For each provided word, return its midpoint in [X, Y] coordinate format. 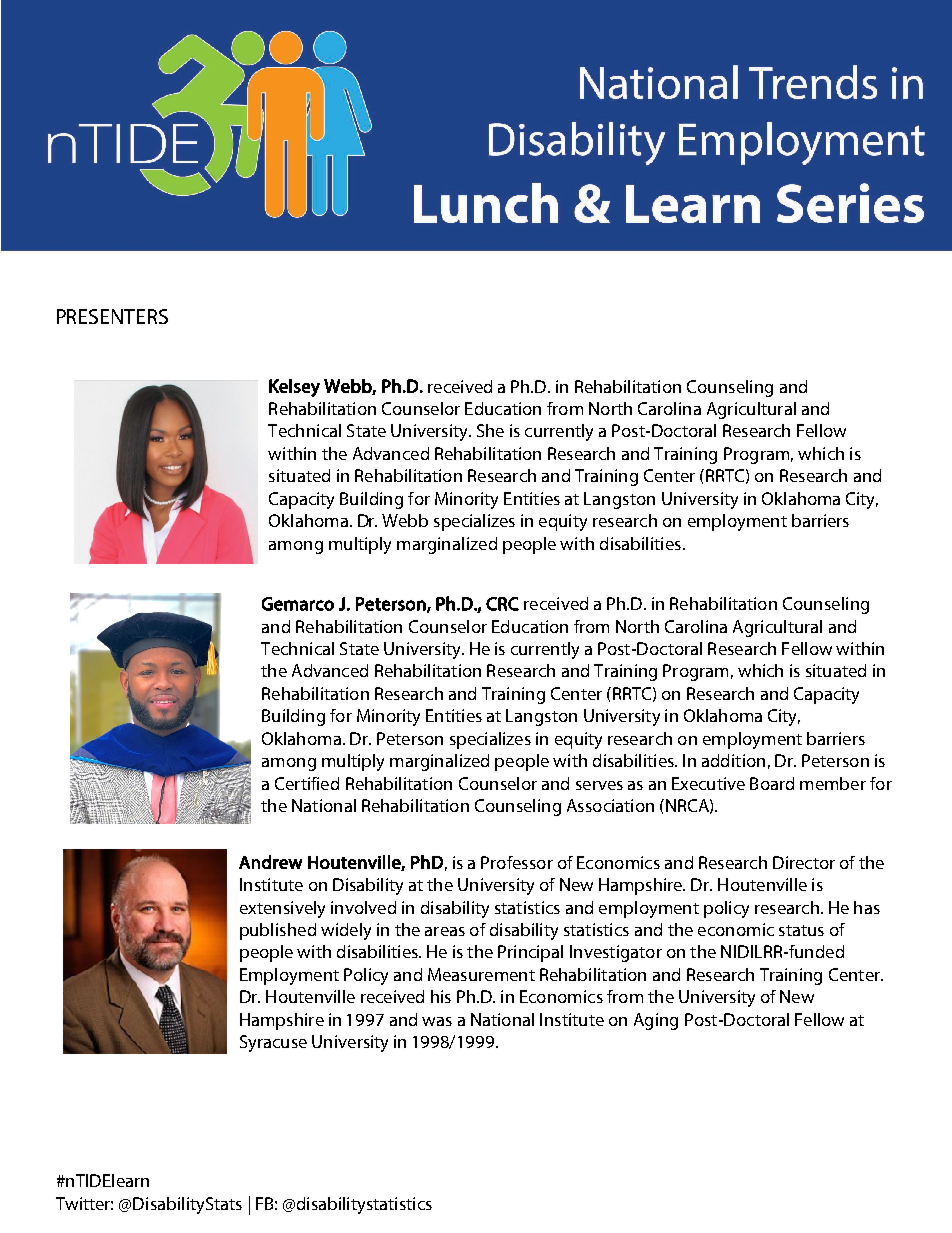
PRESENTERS [112, 316]
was [437, 1021]
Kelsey [294, 388]
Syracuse [273, 1043]
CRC [502, 604]
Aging [656, 1021]
